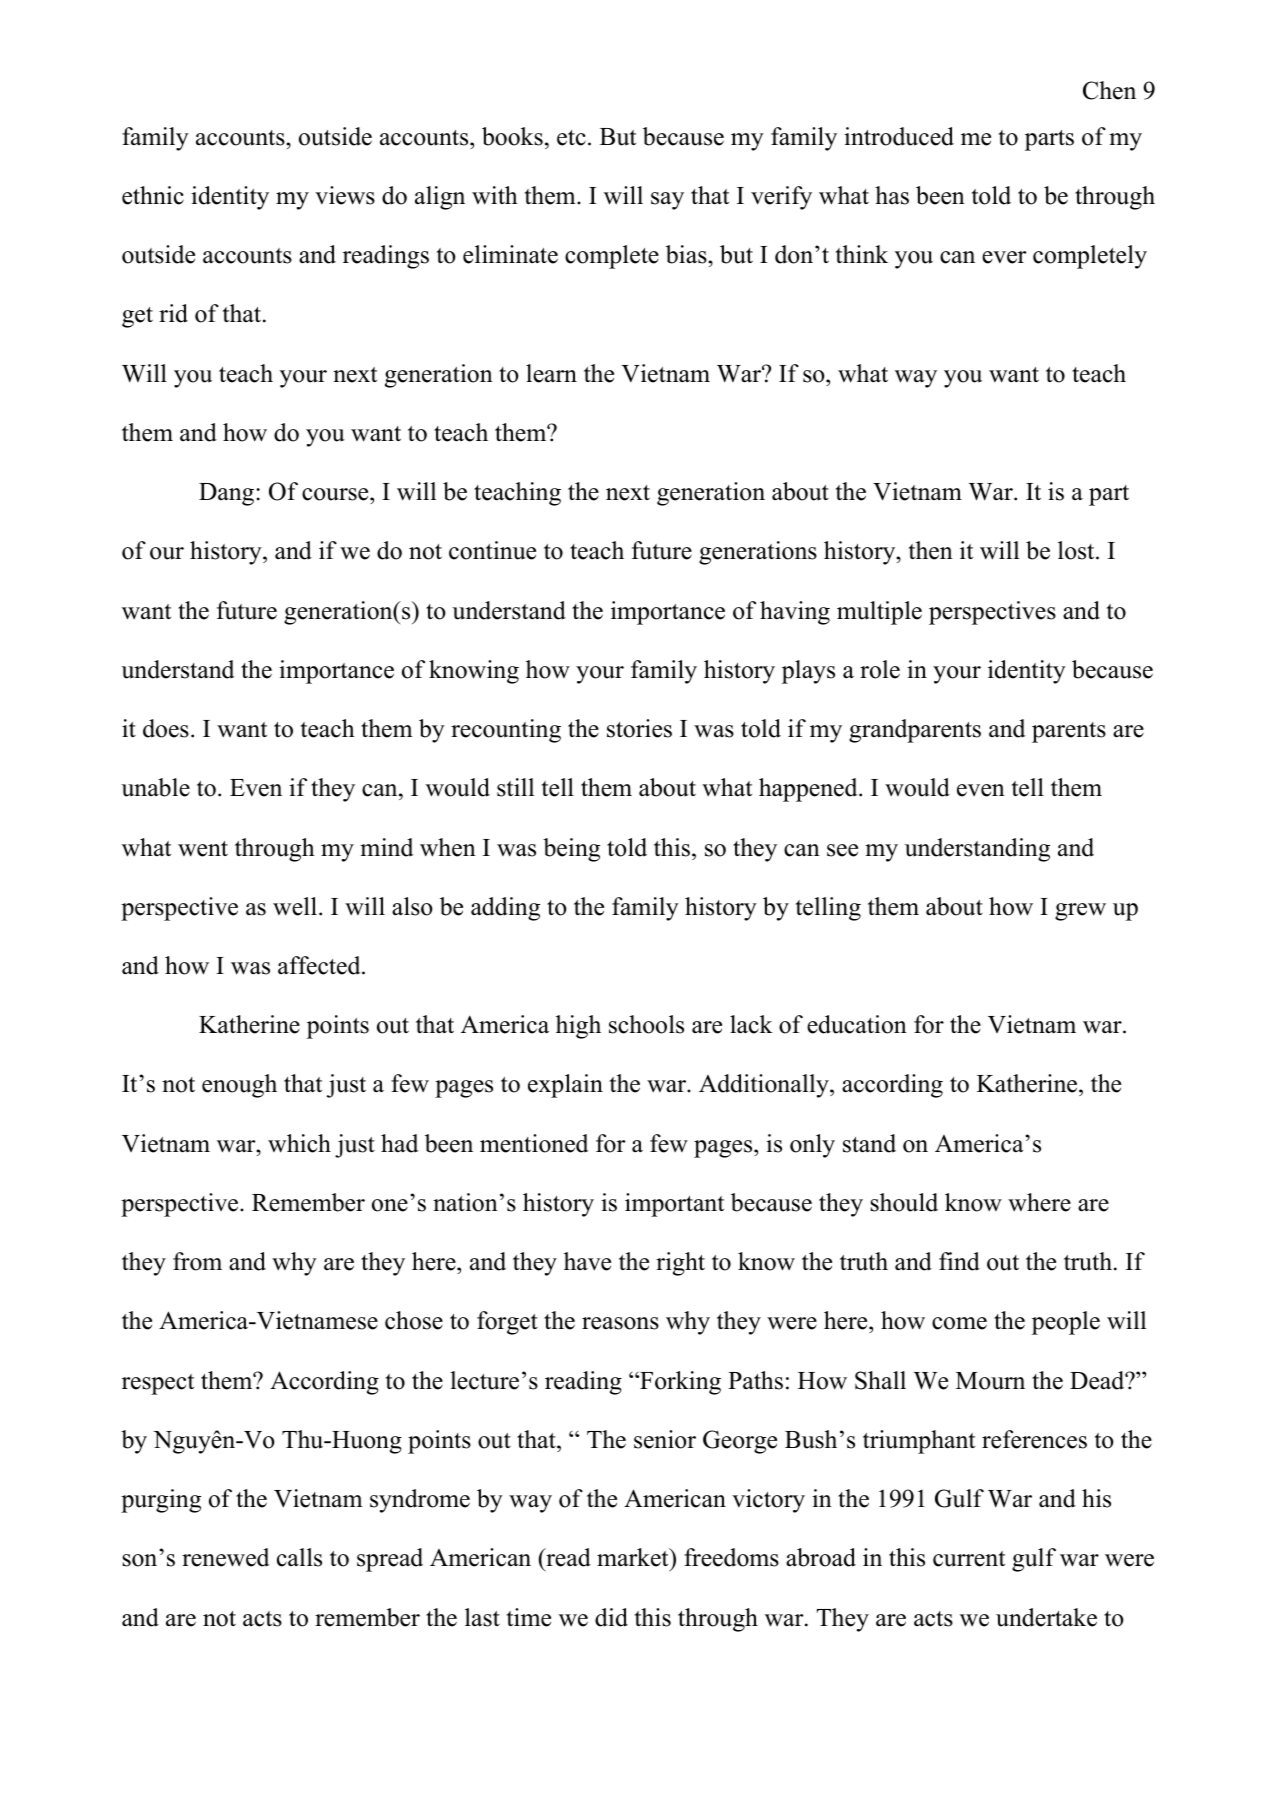  I want to click on education, so click(857, 1024).
